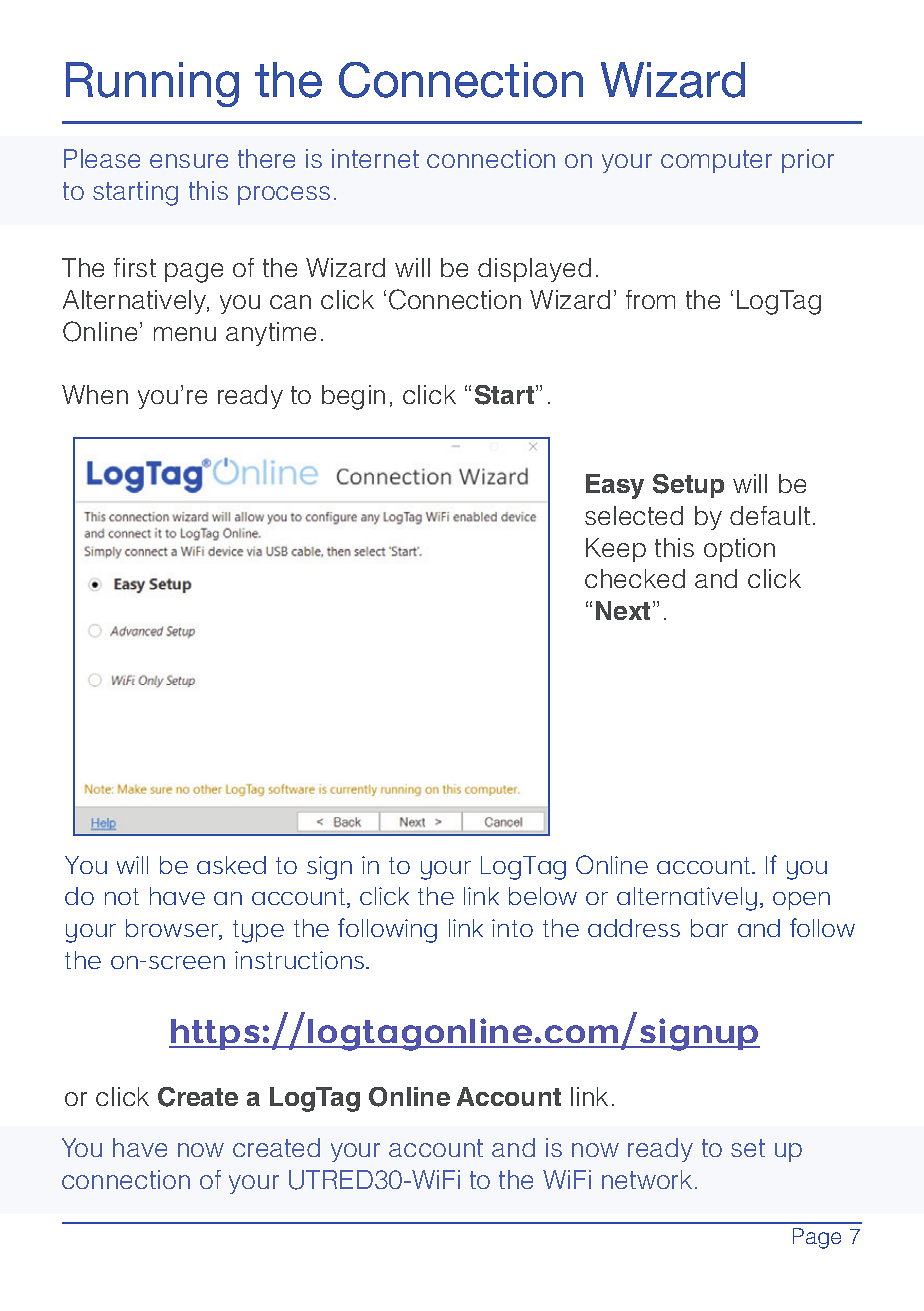  What do you see at coordinates (152, 84) in the image?
I see `Running` at bounding box center [152, 84].
